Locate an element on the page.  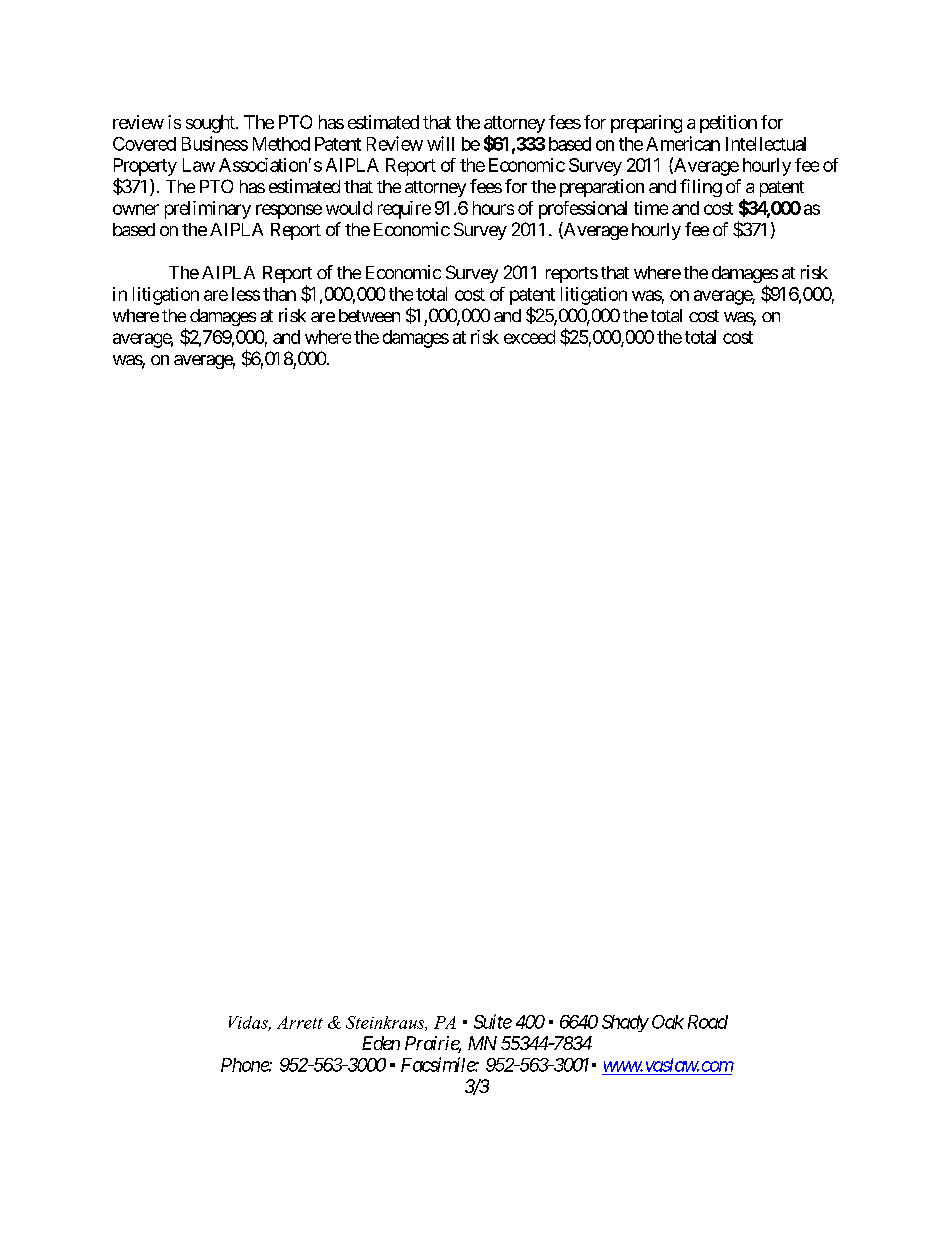
exceed is located at coordinates (529, 337).
